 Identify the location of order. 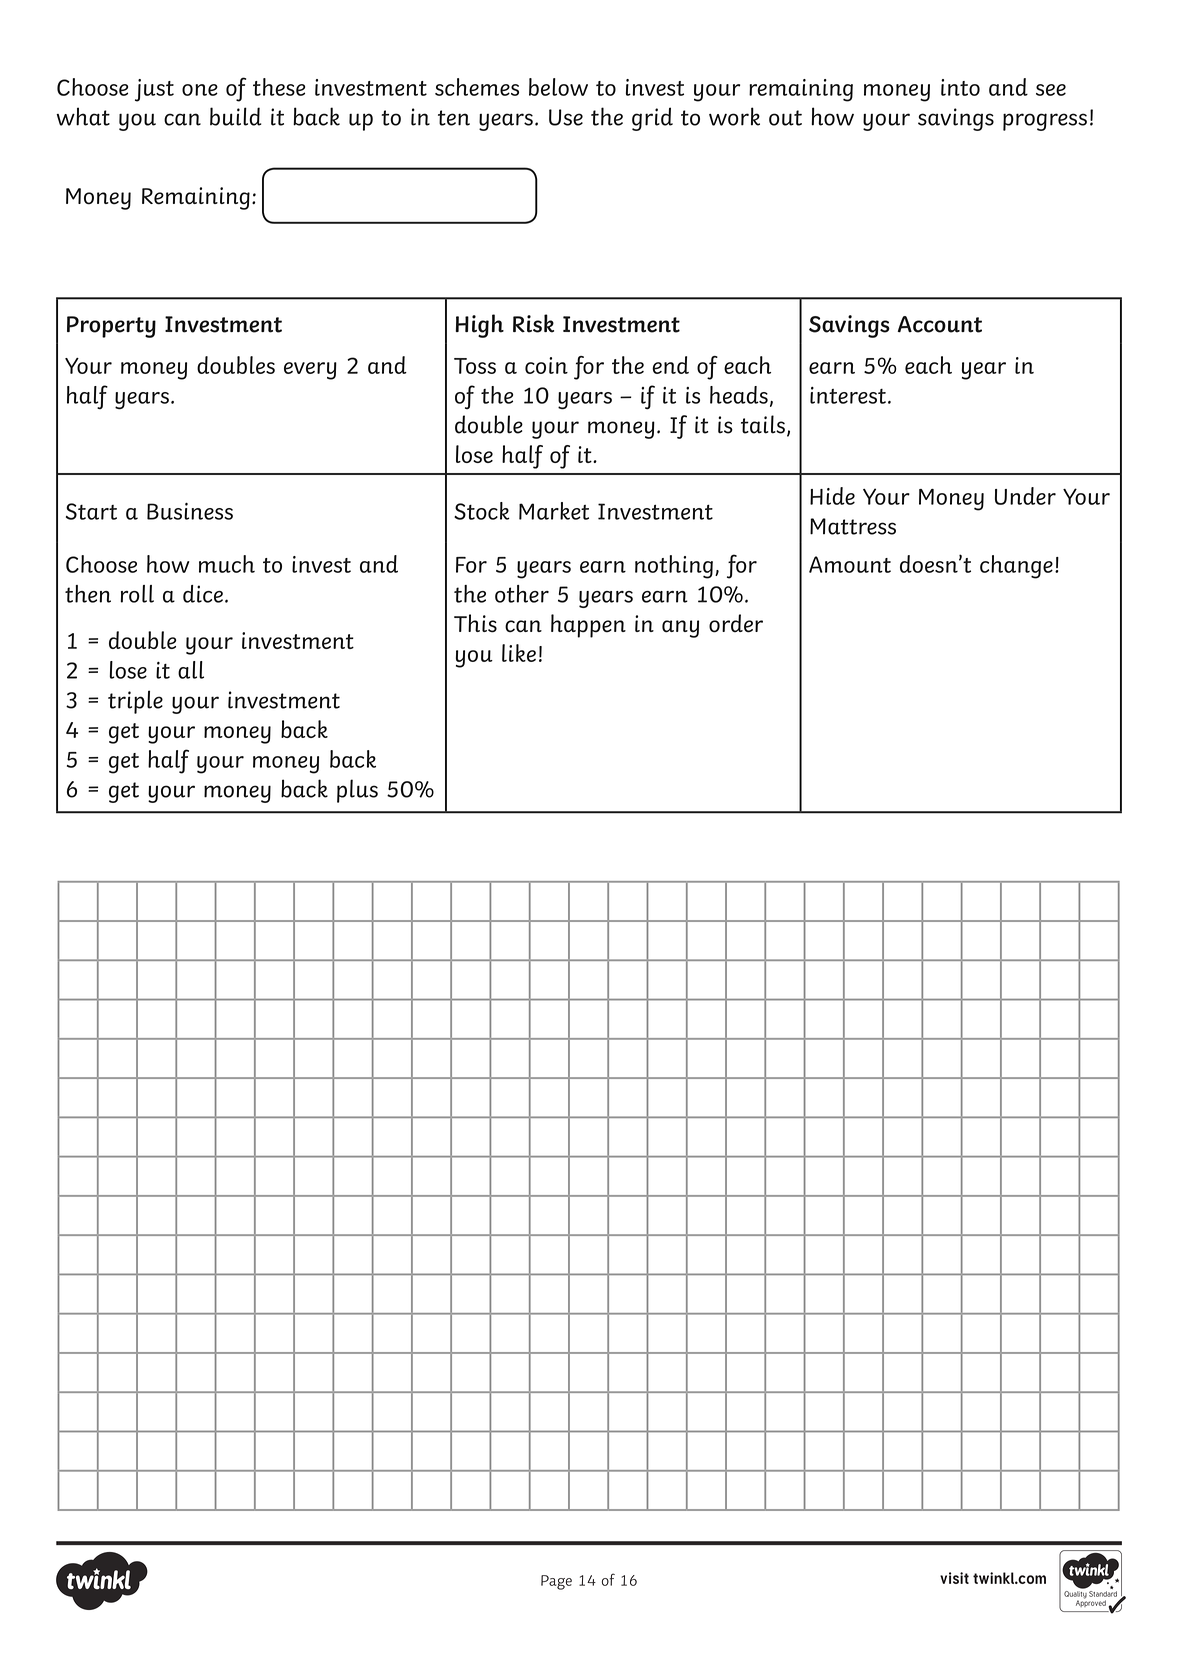
(736, 623).
